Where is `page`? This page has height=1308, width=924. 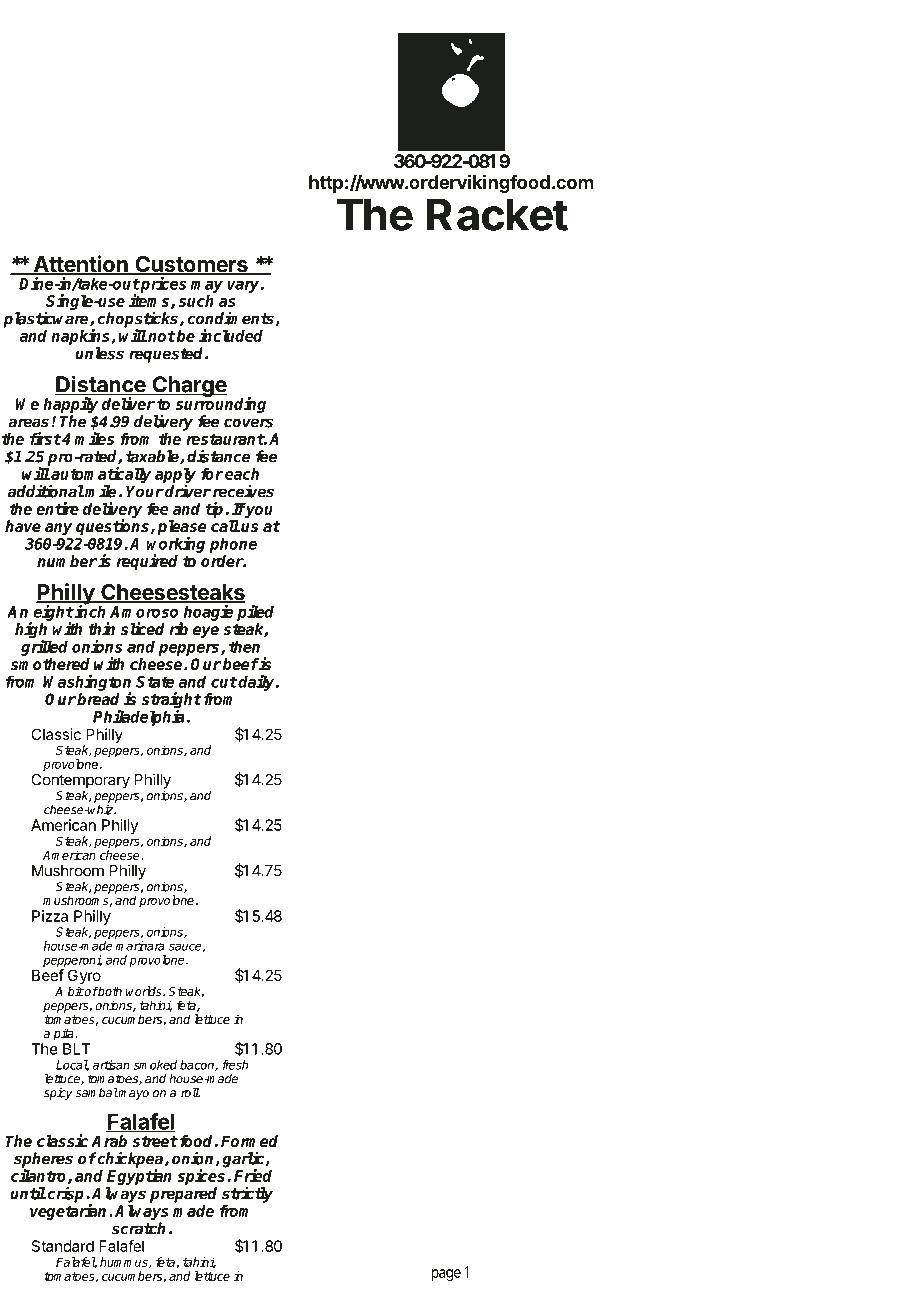 page is located at coordinates (446, 1275).
